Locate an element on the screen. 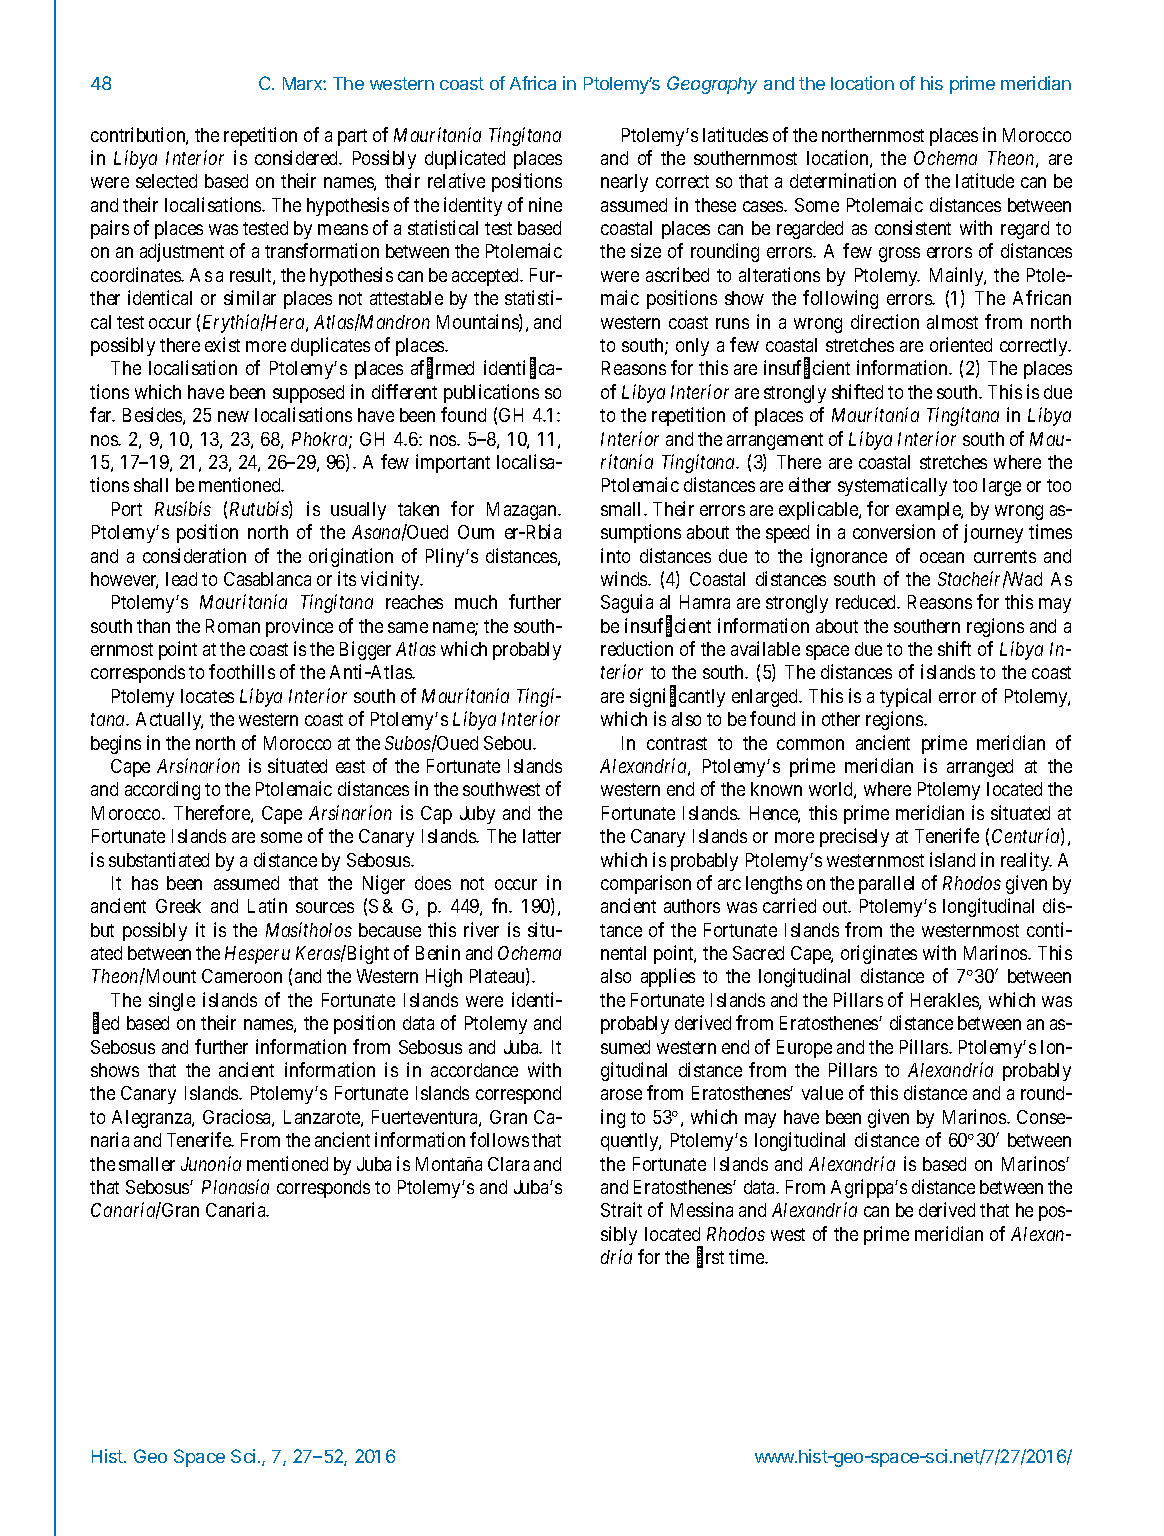  nearly is located at coordinates (624, 183).
